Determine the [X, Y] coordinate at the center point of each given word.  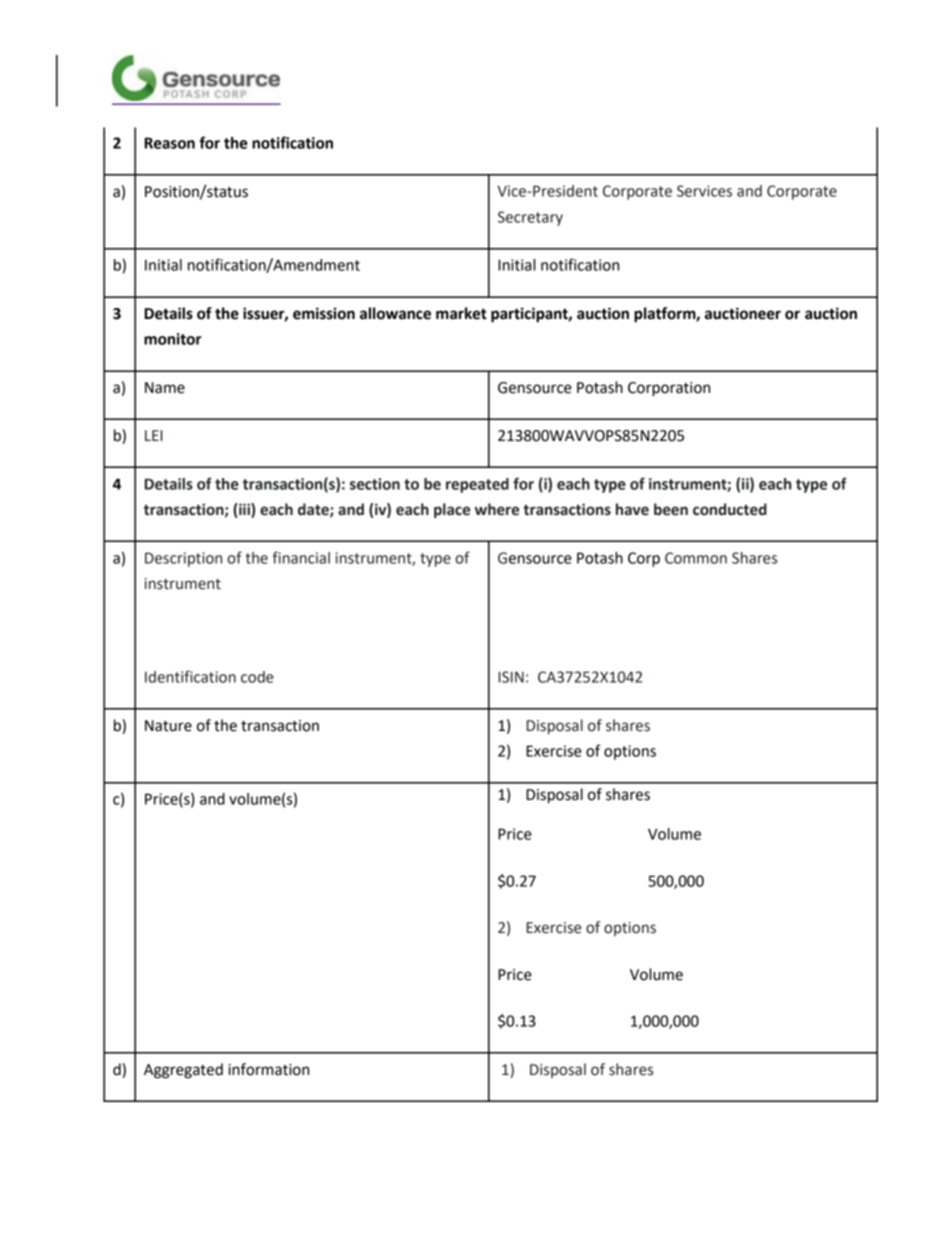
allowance [395, 313]
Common [696, 558]
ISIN [511, 677]
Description [183, 559]
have [632, 509]
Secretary [530, 218]
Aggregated [183, 1071]
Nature [168, 726]
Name [165, 388]
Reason [170, 143]
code [257, 677]
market [461, 313]
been [671, 509]
